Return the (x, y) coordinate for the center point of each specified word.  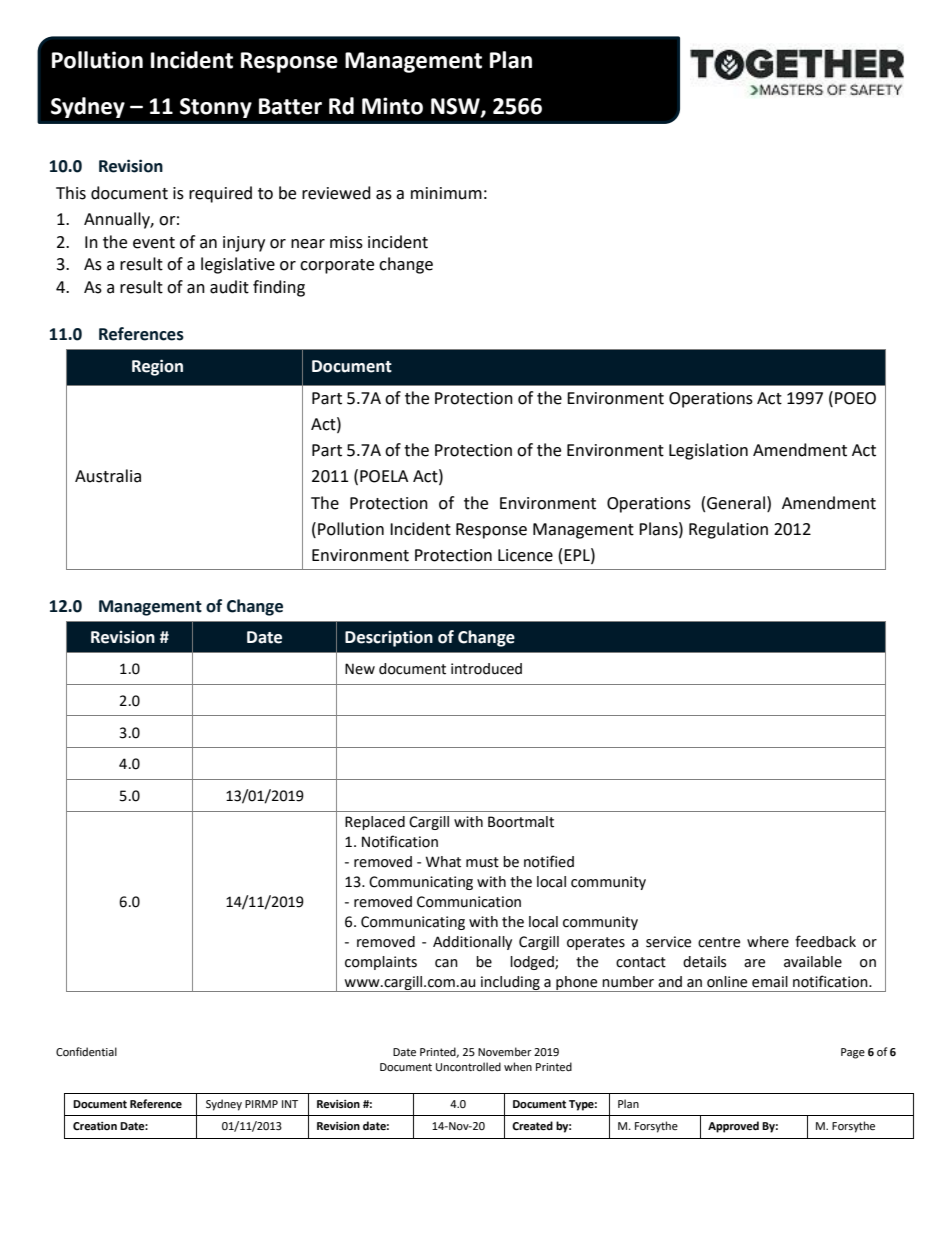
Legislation (708, 451)
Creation (95, 1126)
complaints (381, 963)
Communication (469, 902)
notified (549, 861)
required (220, 194)
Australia (108, 476)
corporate (337, 266)
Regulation (728, 530)
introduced (486, 669)
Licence (525, 555)
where (768, 942)
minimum (446, 193)
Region (157, 367)
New (360, 669)
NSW (456, 107)
